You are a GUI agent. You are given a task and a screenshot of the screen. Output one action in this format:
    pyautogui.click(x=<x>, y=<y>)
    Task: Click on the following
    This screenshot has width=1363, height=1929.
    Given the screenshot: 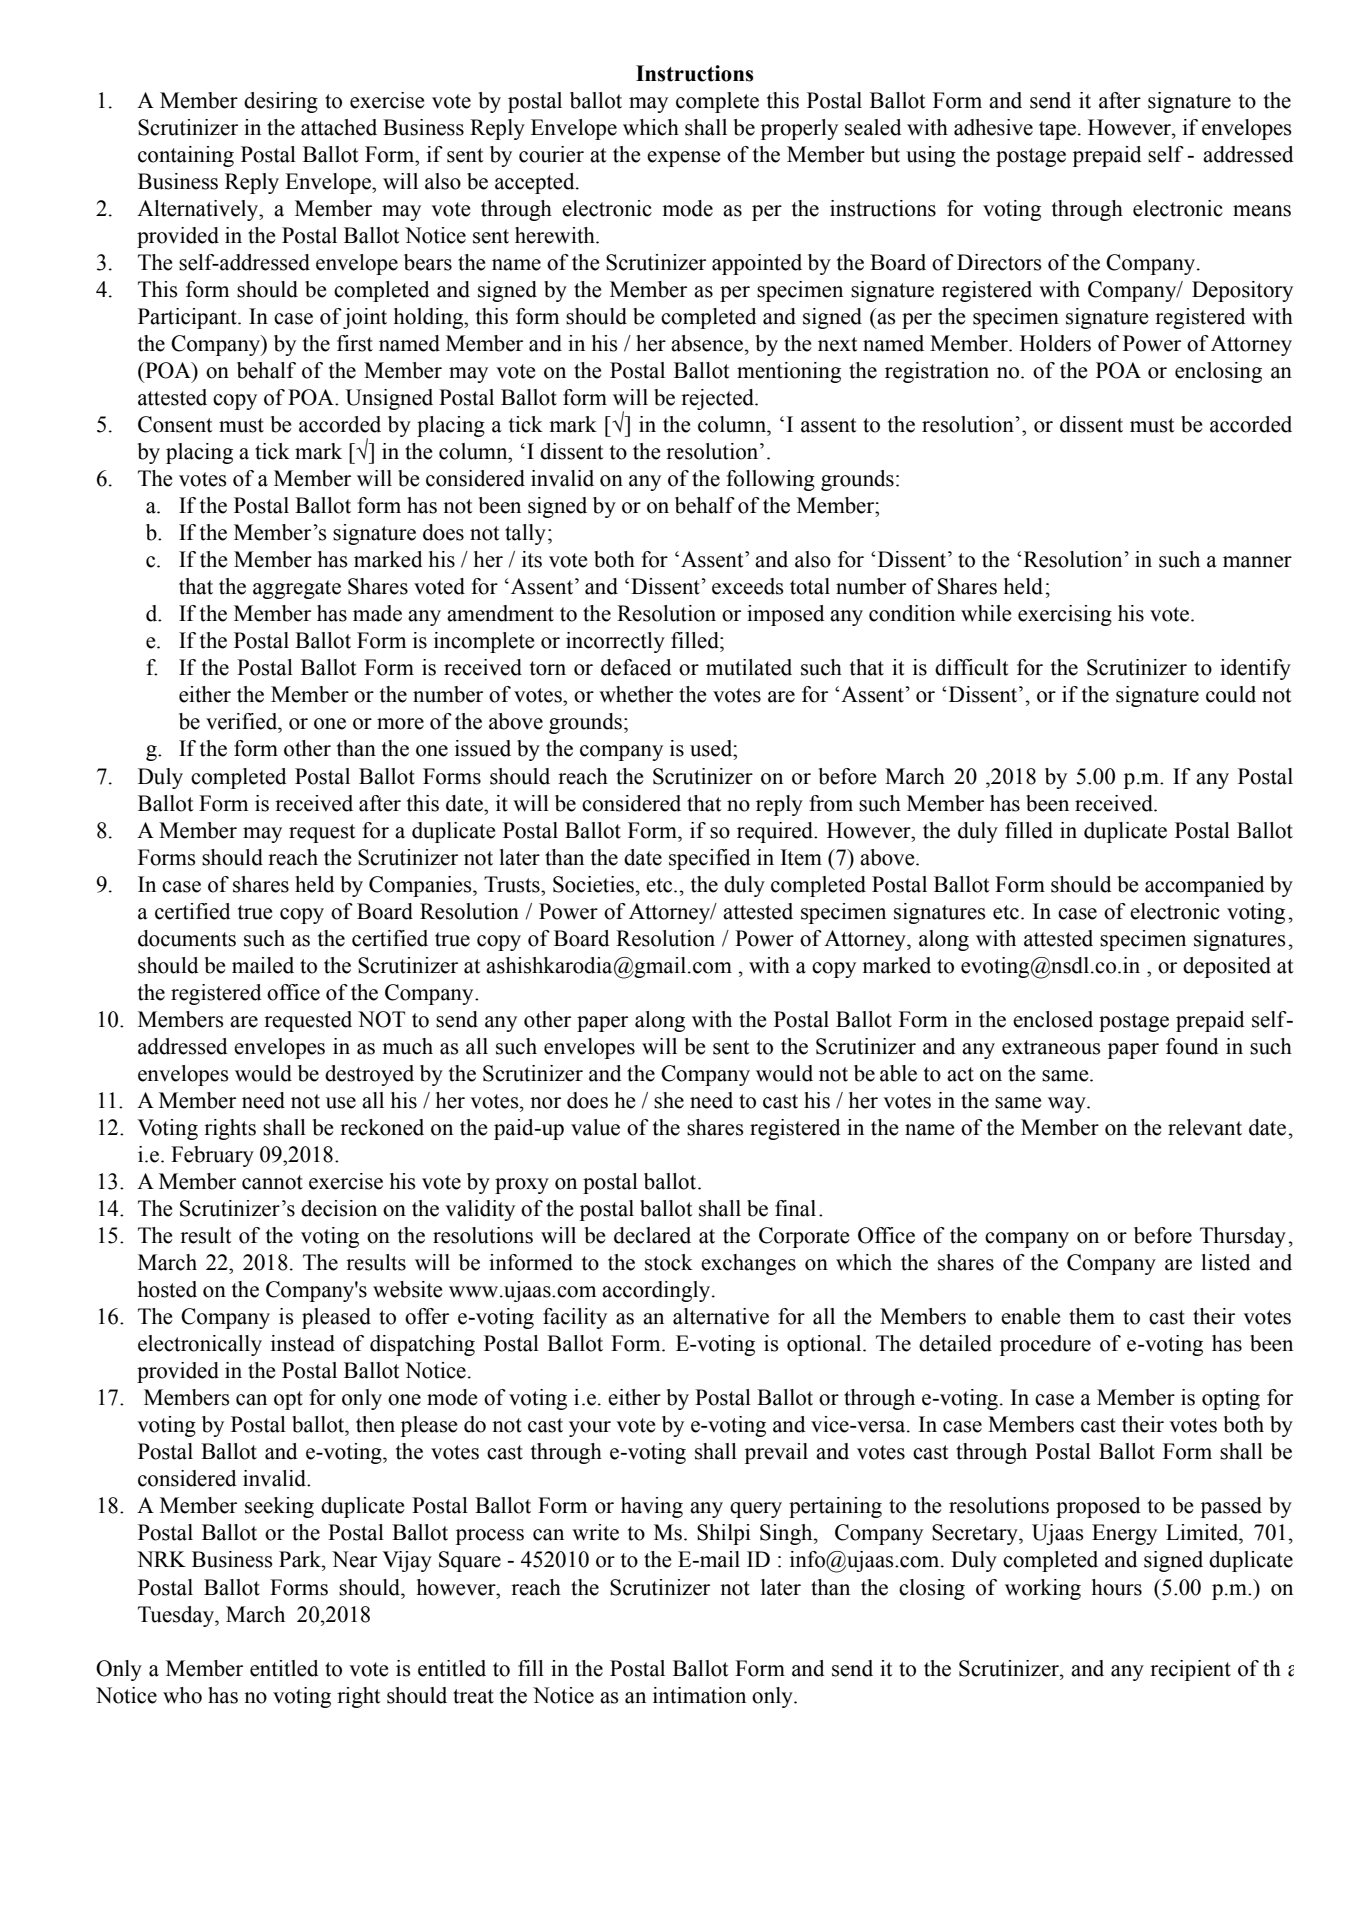 What is the action you would take?
    pyautogui.click(x=770, y=480)
